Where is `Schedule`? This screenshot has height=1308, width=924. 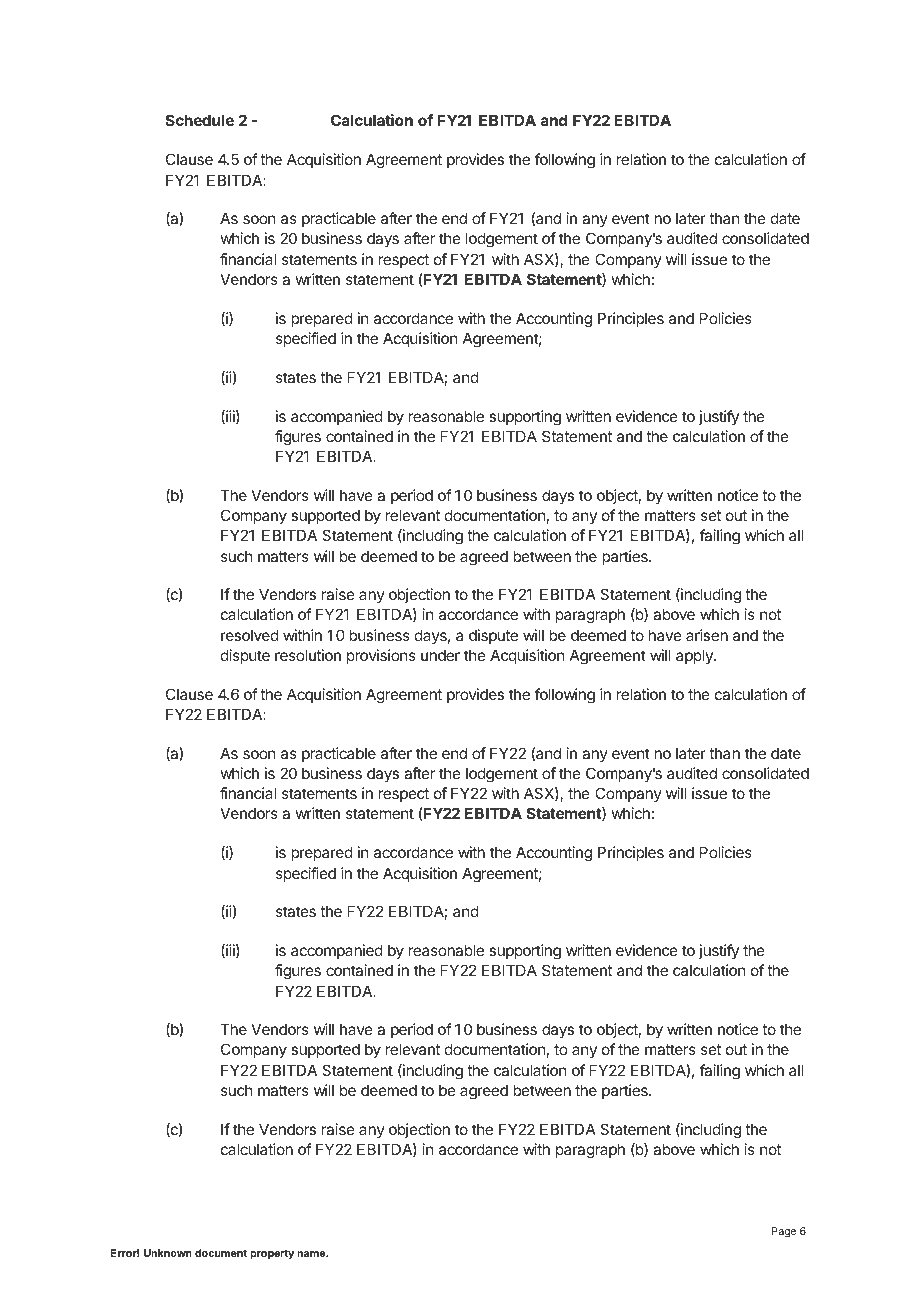 Schedule is located at coordinates (200, 120).
